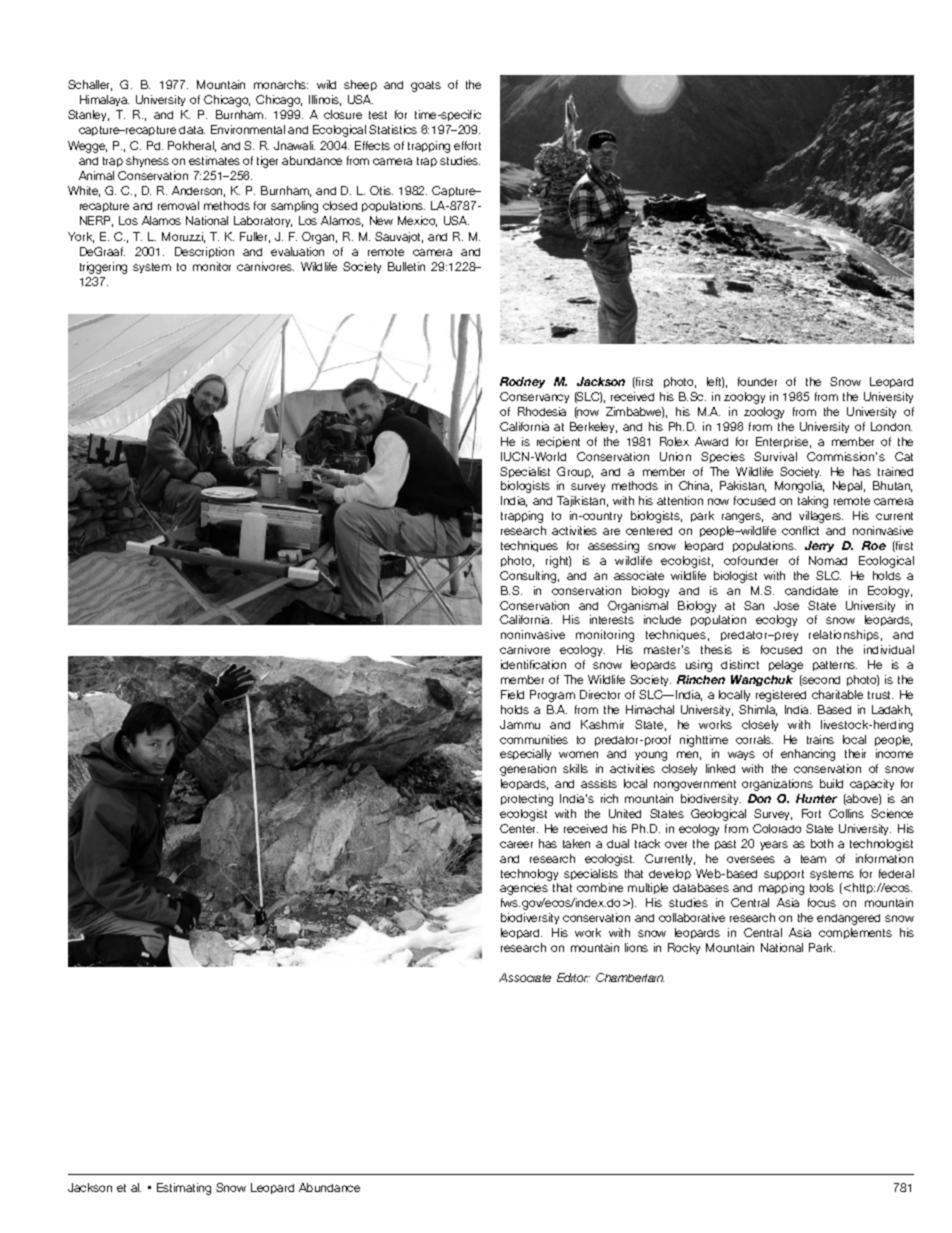 The width and height of the document is (952, 1233). Describe the element at coordinates (393, 129) in the document. I see `Statistics` at that location.
